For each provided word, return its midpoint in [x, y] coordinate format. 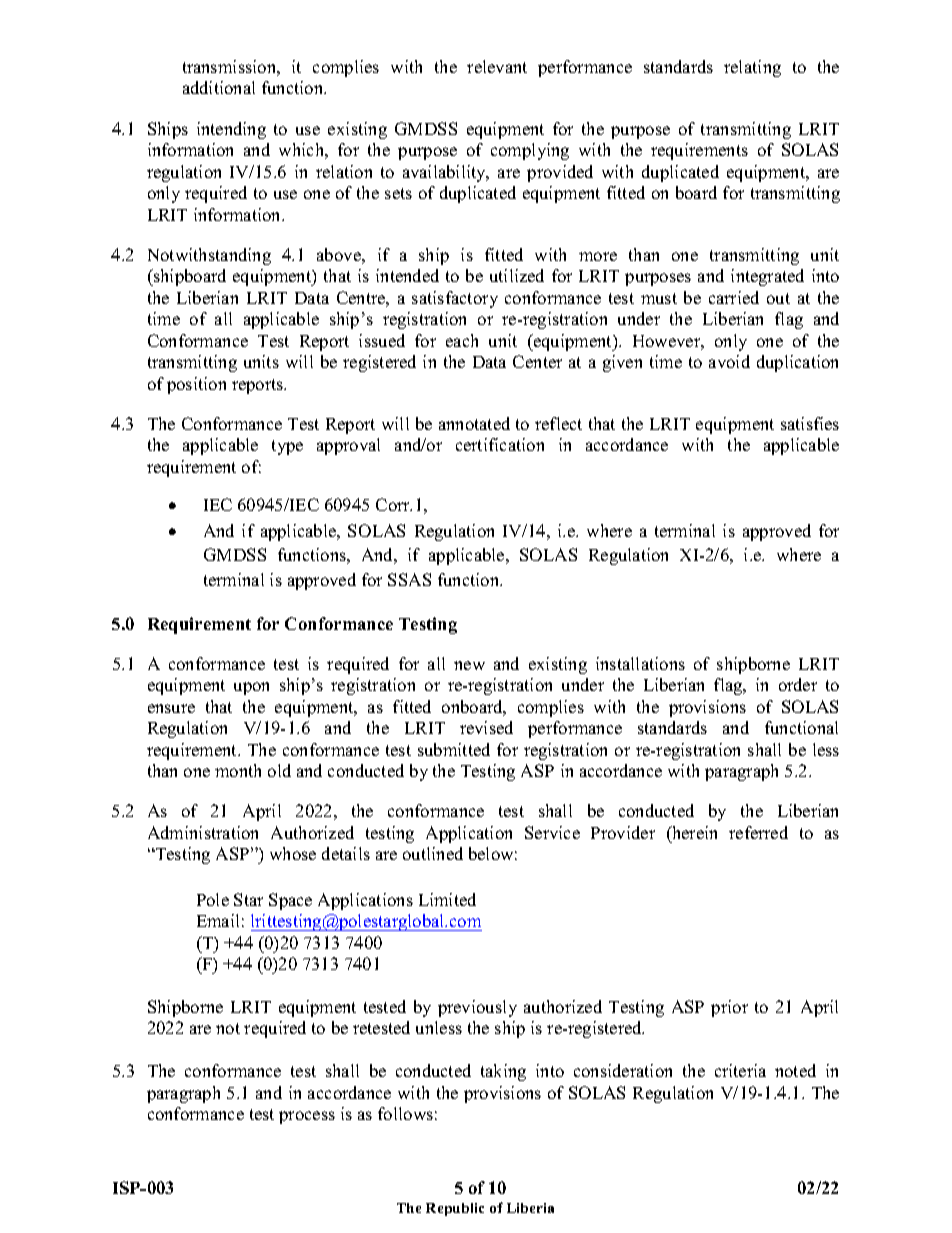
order [798, 684]
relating [752, 68]
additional [219, 87]
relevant [497, 66]
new [469, 665]
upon [251, 688]
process [307, 1117]
